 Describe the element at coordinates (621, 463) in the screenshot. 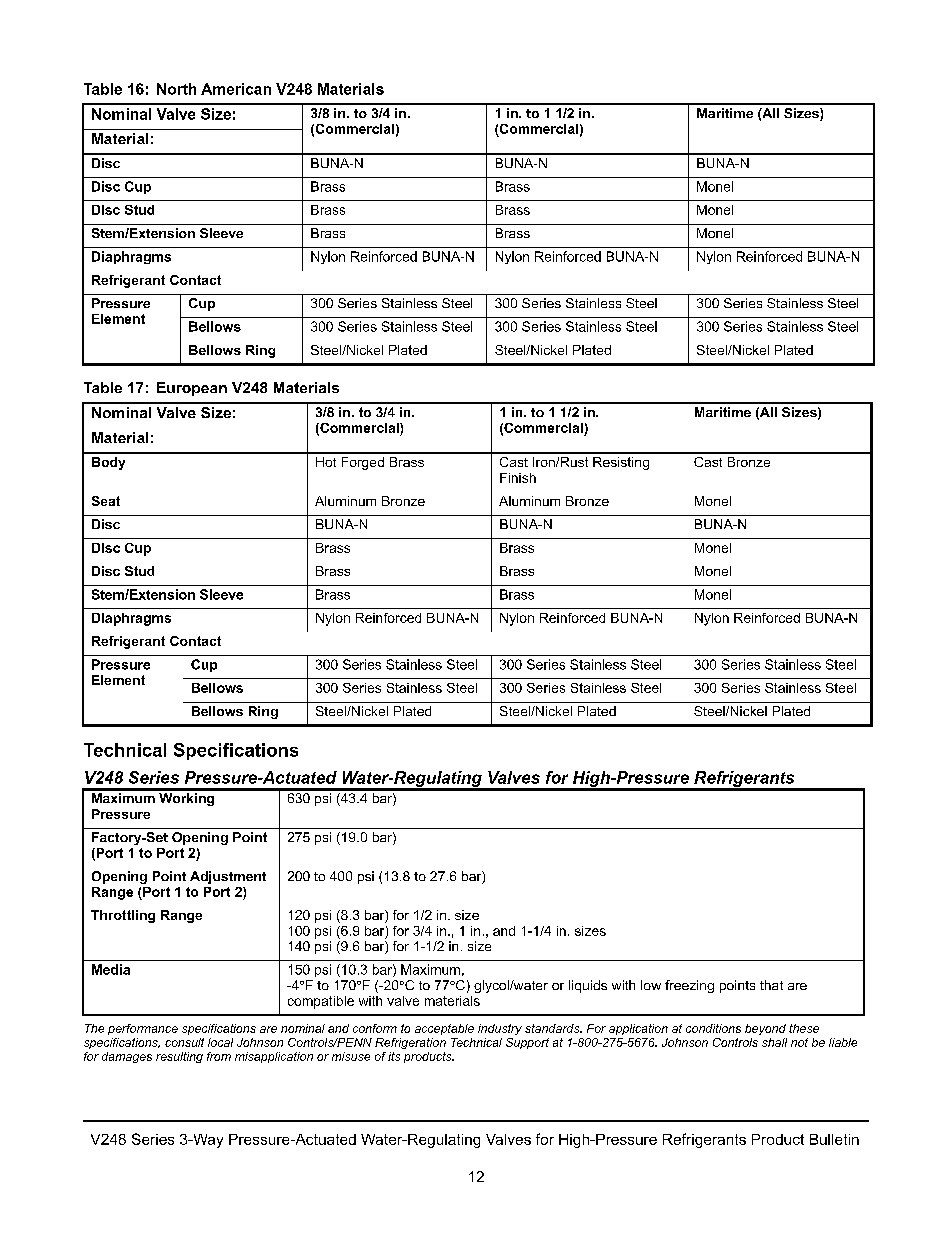

I see `Resisting` at that location.
